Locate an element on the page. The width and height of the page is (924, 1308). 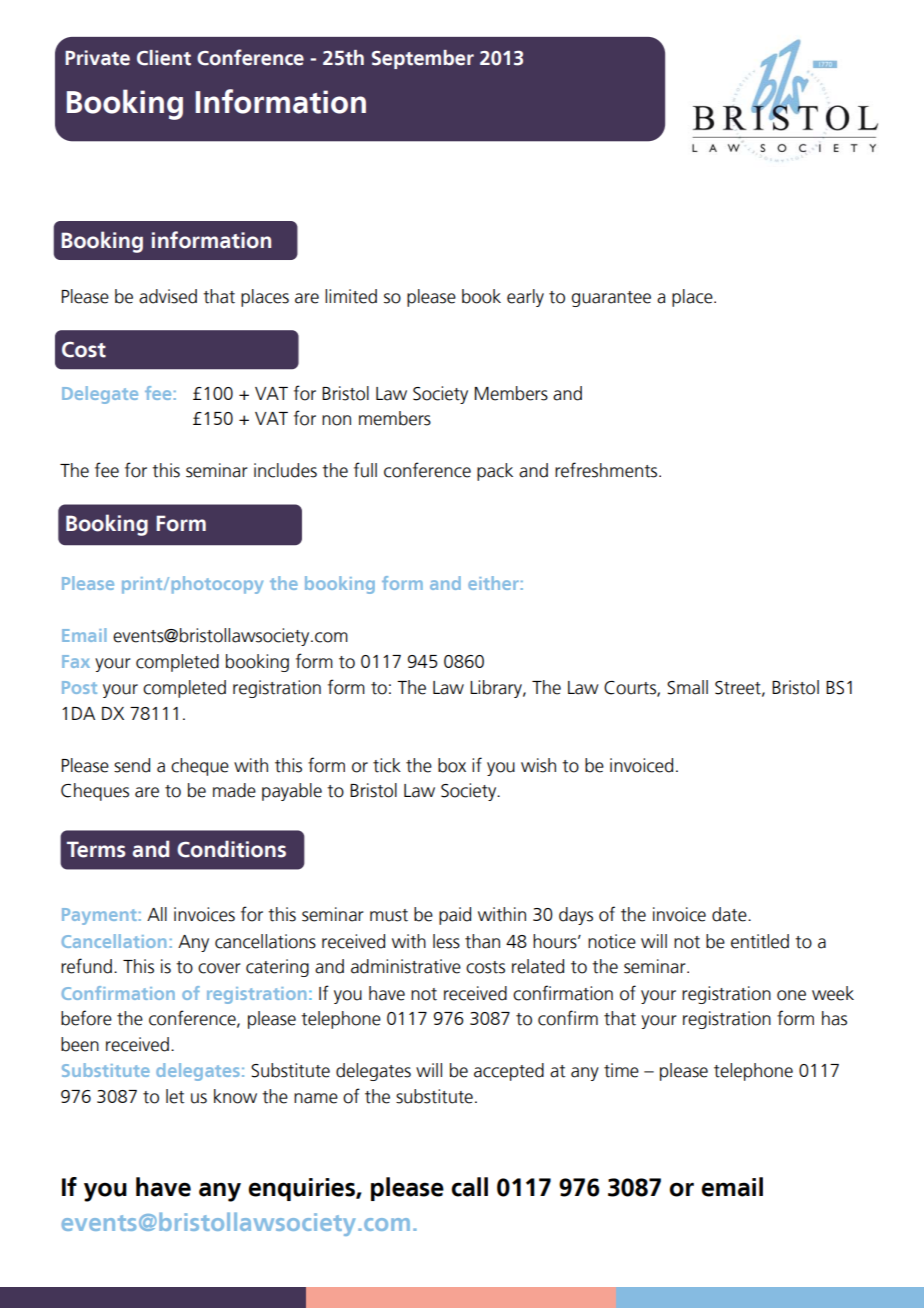
Fax is located at coordinates (76, 661).
